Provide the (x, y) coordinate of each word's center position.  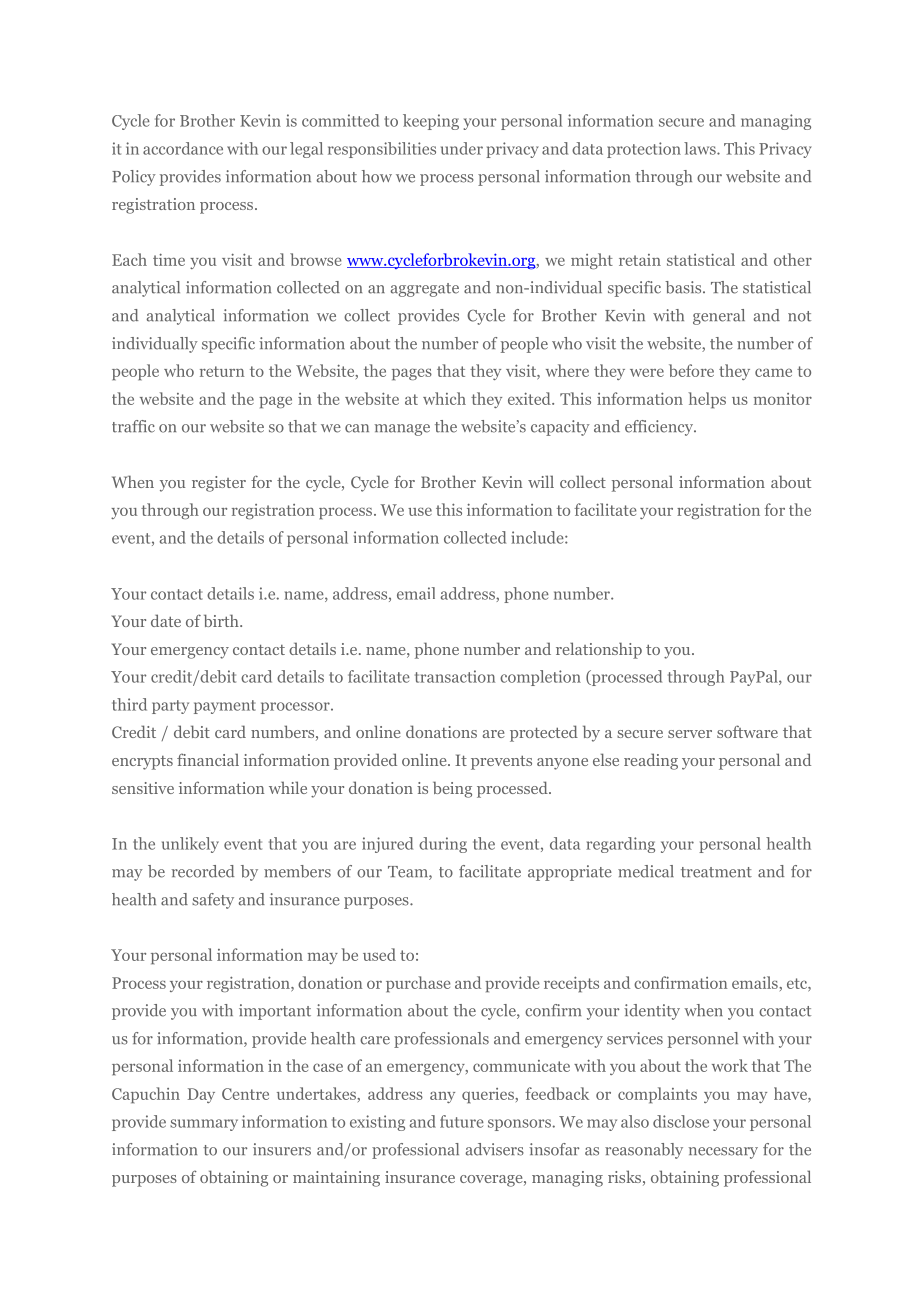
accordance (183, 148)
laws (701, 148)
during (443, 845)
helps (707, 400)
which (444, 398)
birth (222, 620)
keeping (431, 122)
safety (213, 901)
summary (204, 1125)
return (222, 371)
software (747, 731)
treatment (716, 872)
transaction (455, 676)
